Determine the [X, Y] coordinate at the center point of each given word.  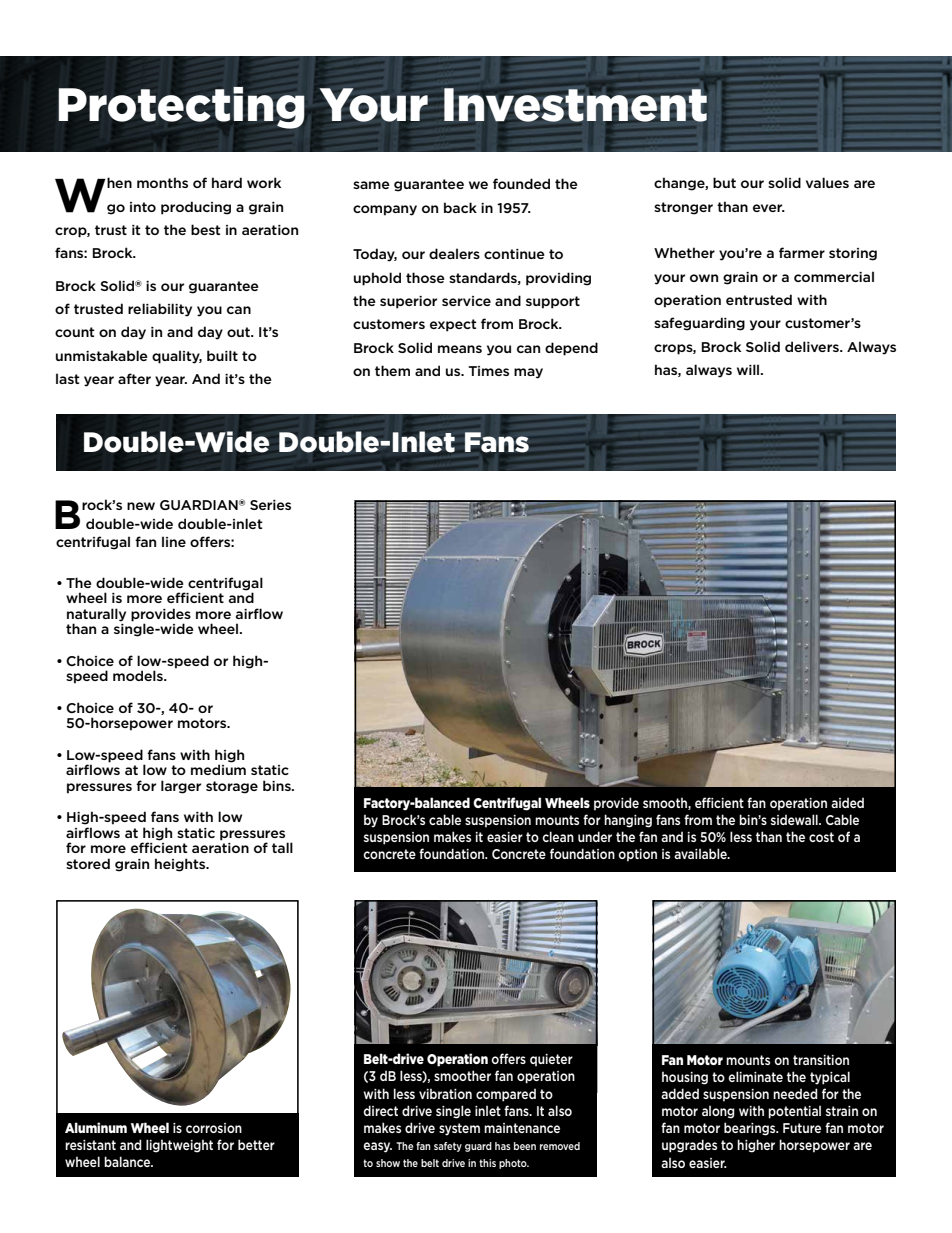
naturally [96, 616]
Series [270, 505]
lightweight [179, 1146]
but [724, 182]
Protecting [182, 108]
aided [847, 803]
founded [521, 183]
